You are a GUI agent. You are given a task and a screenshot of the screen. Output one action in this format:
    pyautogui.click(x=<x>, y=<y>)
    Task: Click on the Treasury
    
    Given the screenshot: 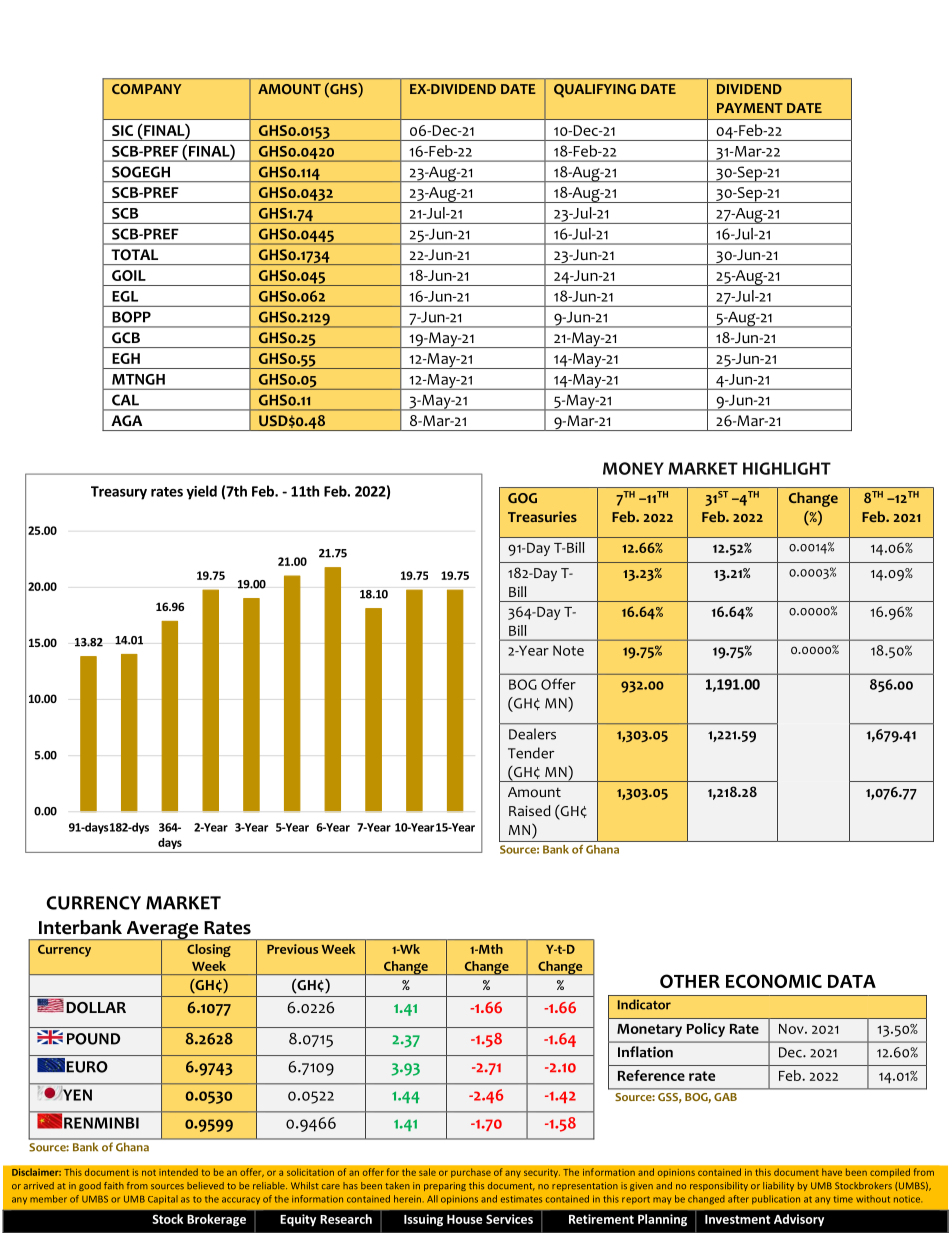 What is the action you would take?
    pyautogui.click(x=119, y=493)
